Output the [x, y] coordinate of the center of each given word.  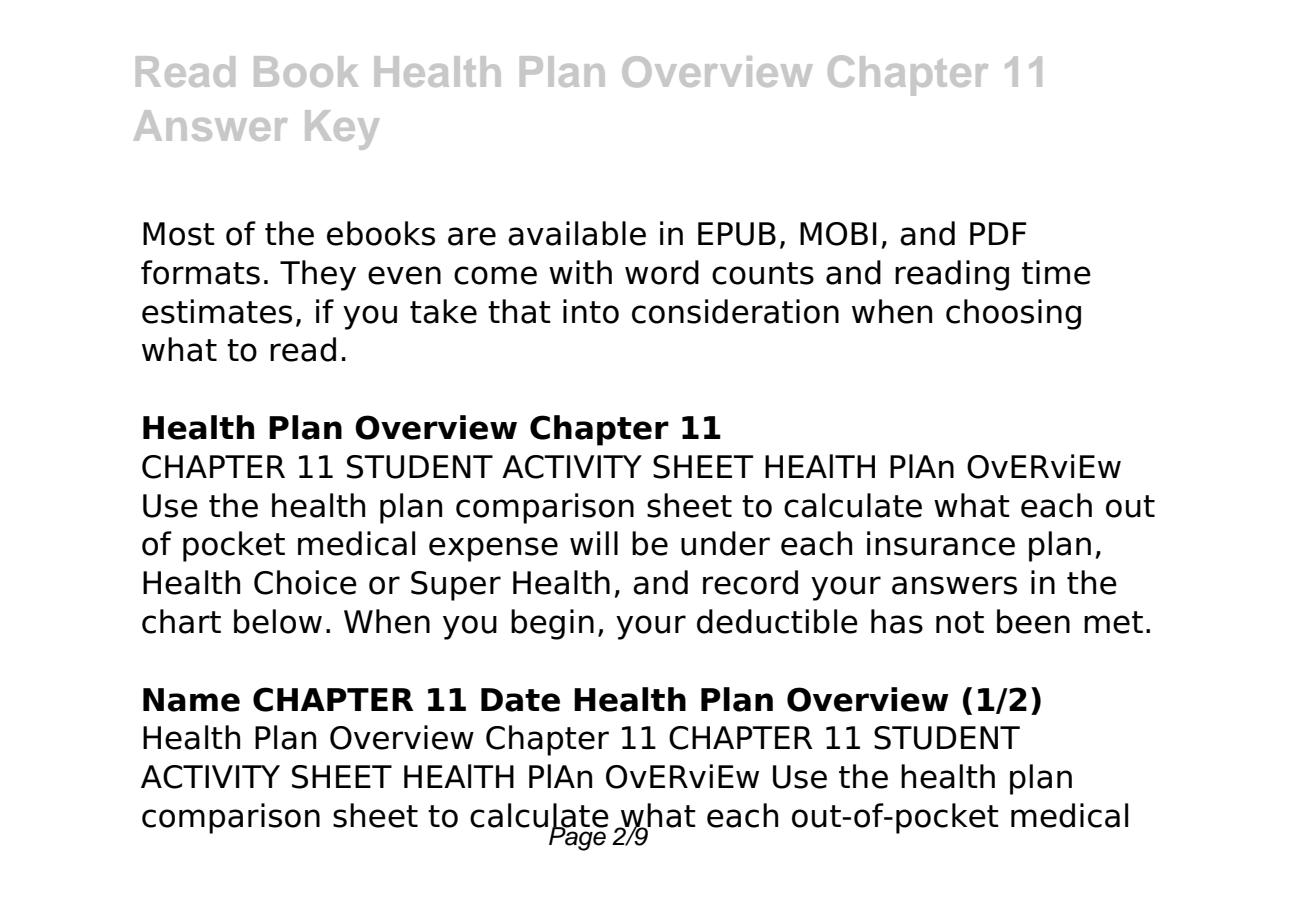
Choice [305, 582]
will [594, 543]
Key [342, 130]
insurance [941, 543]
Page [577, 837]
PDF [998, 233]
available [577, 233]
